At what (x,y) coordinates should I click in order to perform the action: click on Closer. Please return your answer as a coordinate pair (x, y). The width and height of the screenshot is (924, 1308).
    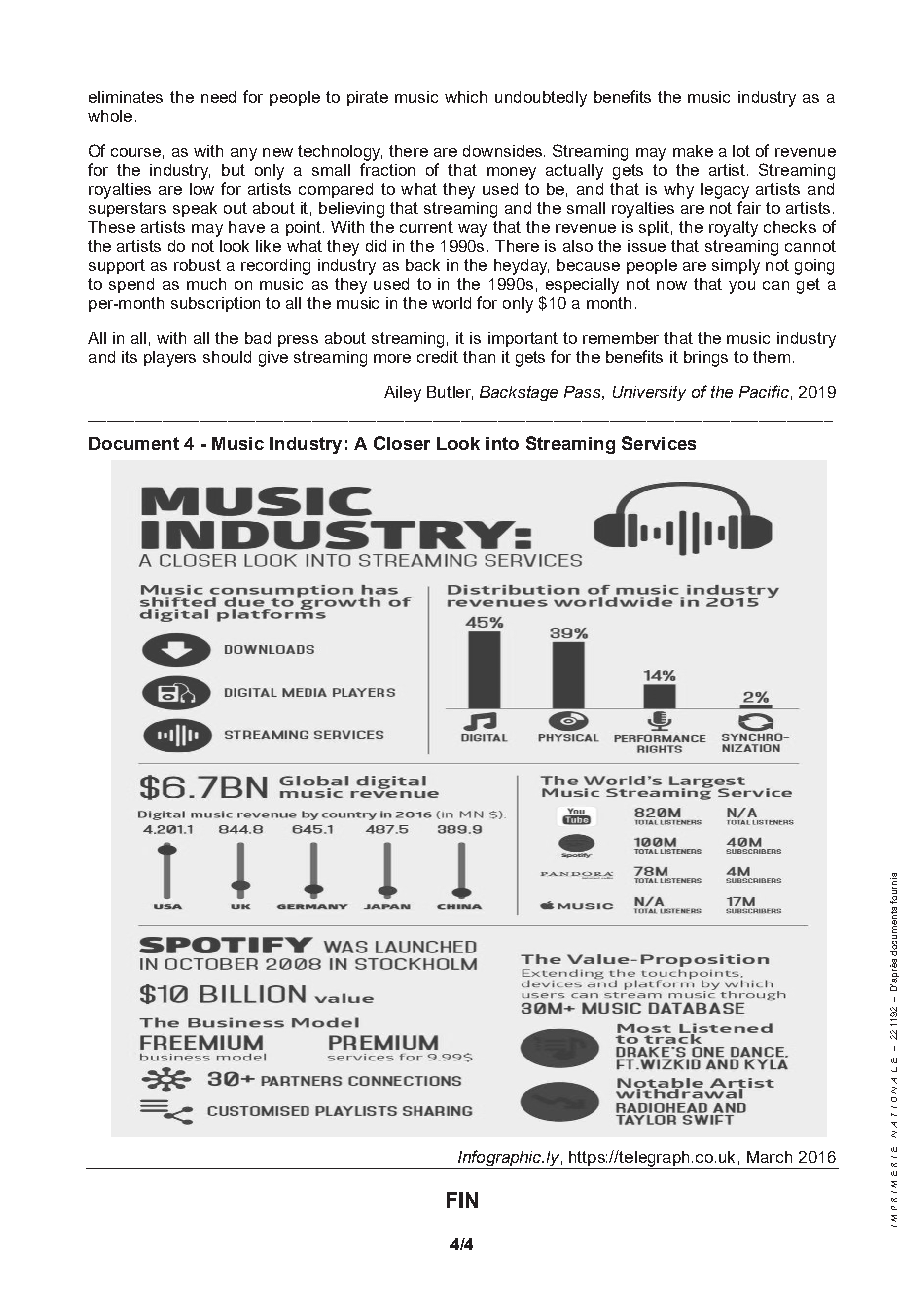
    Looking at the image, I should click on (402, 443).
